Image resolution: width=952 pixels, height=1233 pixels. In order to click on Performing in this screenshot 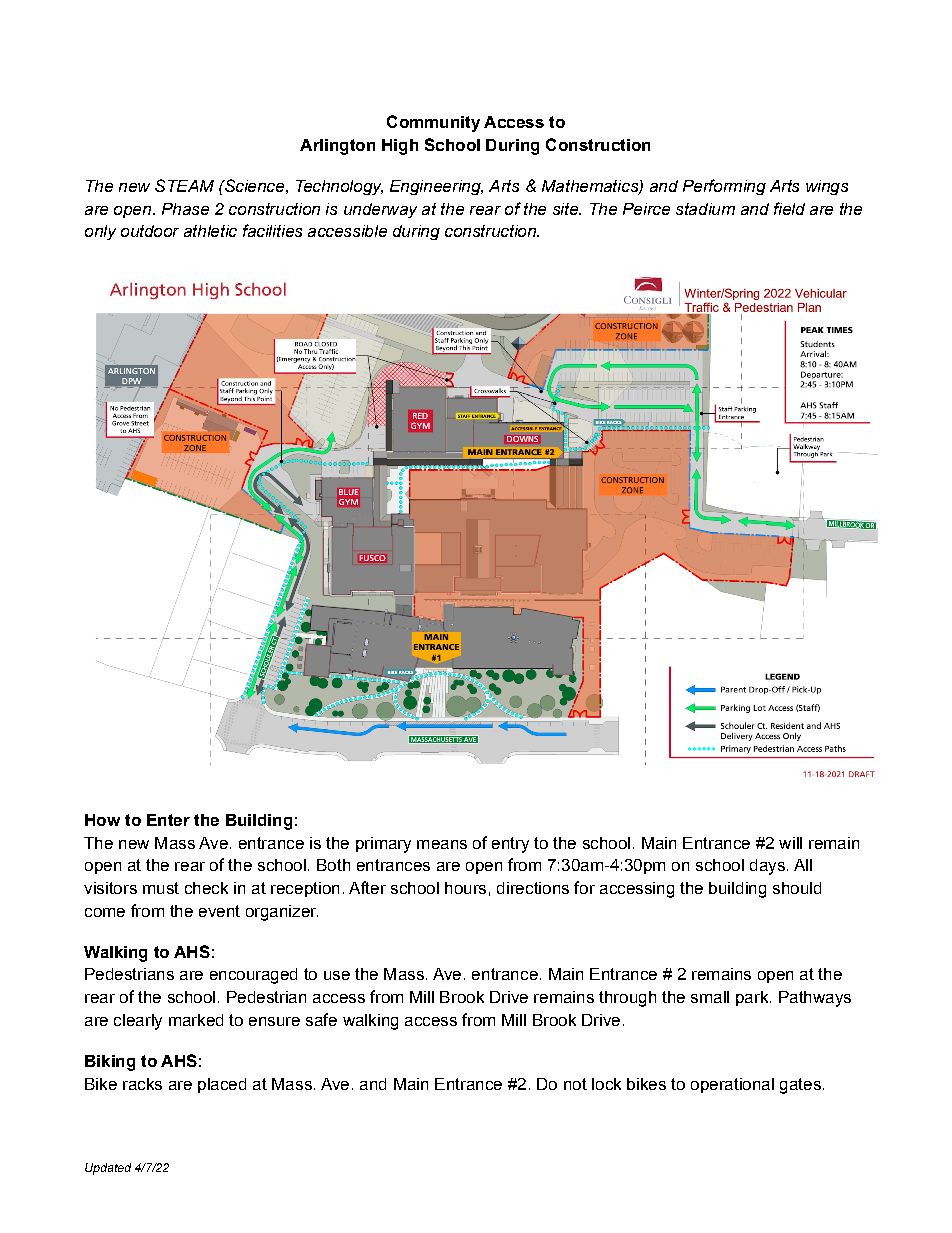, I will do `click(724, 187)`.
